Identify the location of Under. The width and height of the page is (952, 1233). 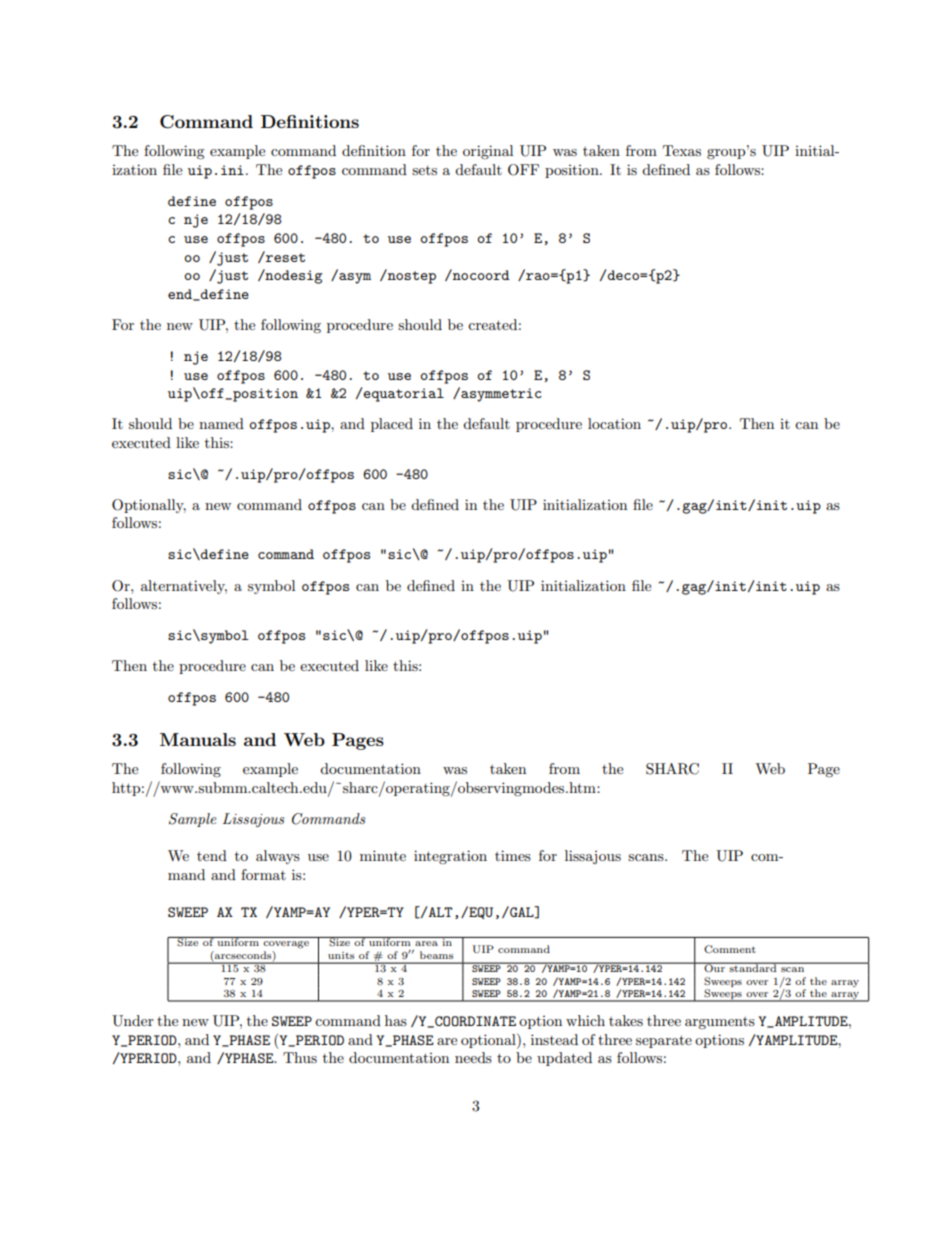
(133, 1021).
